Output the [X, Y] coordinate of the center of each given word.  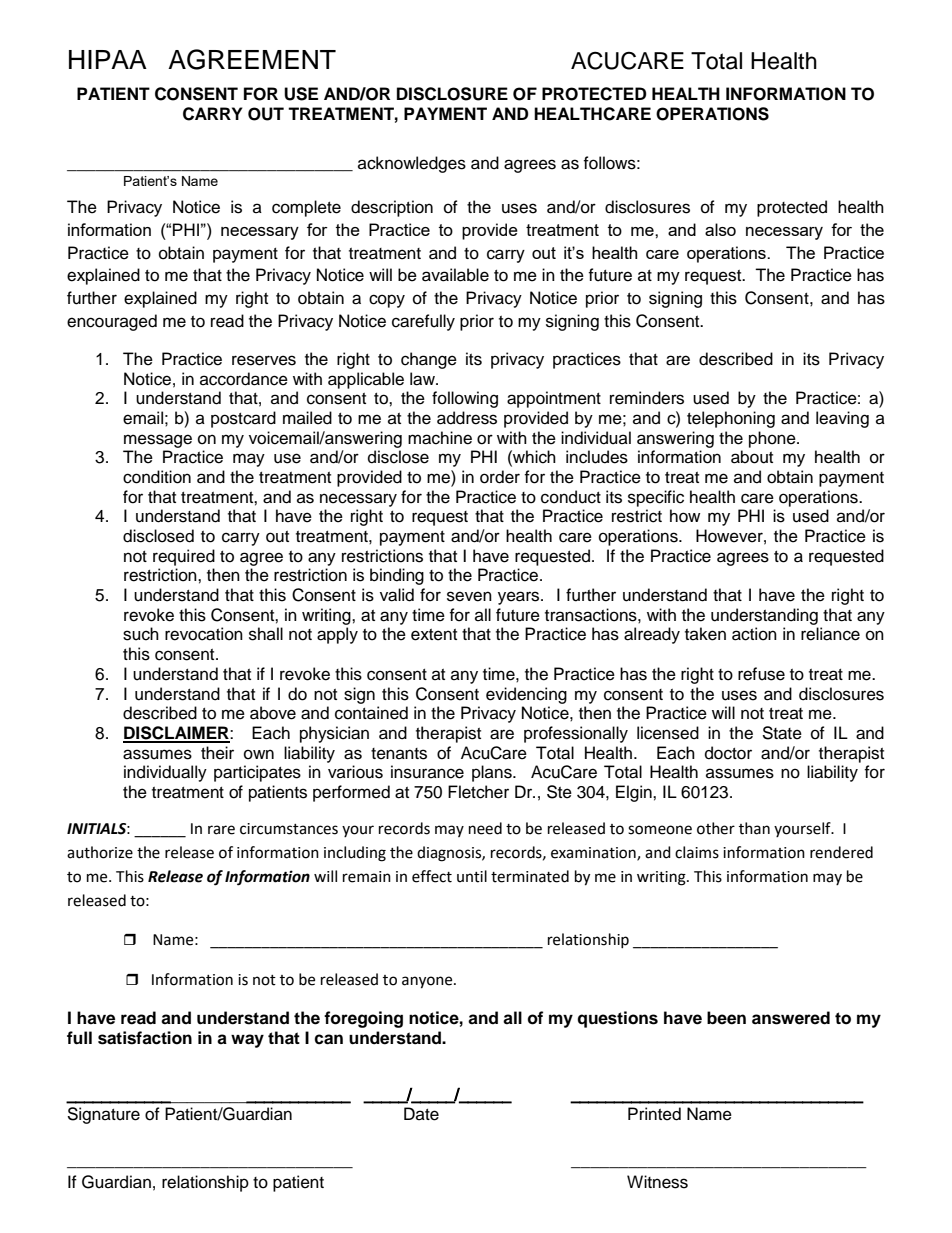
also [720, 229]
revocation [204, 634]
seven [469, 596]
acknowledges [412, 164]
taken [705, 634]
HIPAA [108, 59]
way [247, 1041]
